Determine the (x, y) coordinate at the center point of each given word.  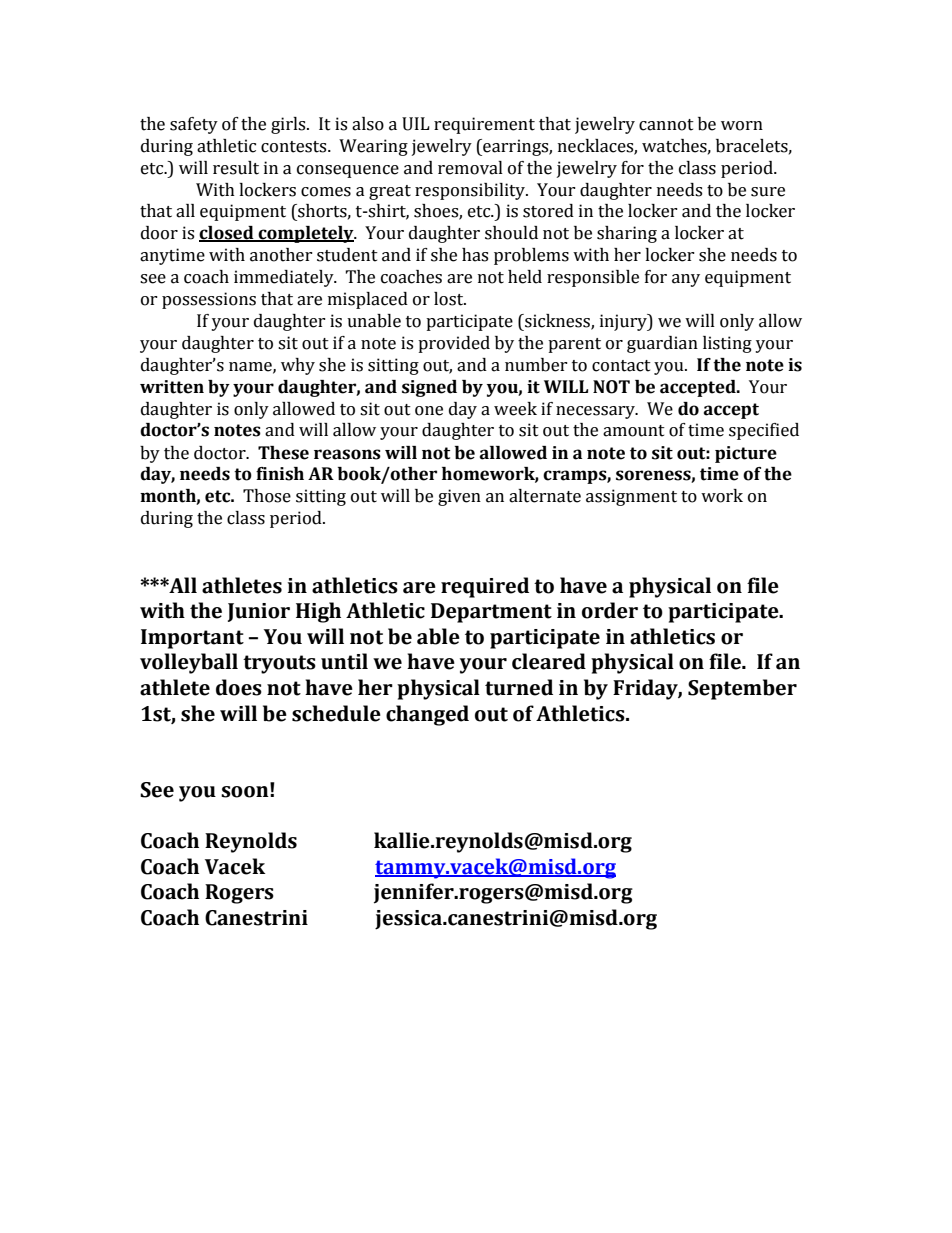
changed (427, 715)
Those (267, 496)
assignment (631, 497)
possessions (209, 300)
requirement (484, 125)
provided (454, 344)
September (742, 689)
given (459, 497)
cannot (666, 125)
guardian (662, 344)
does (239, 687)
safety (194, 125)
